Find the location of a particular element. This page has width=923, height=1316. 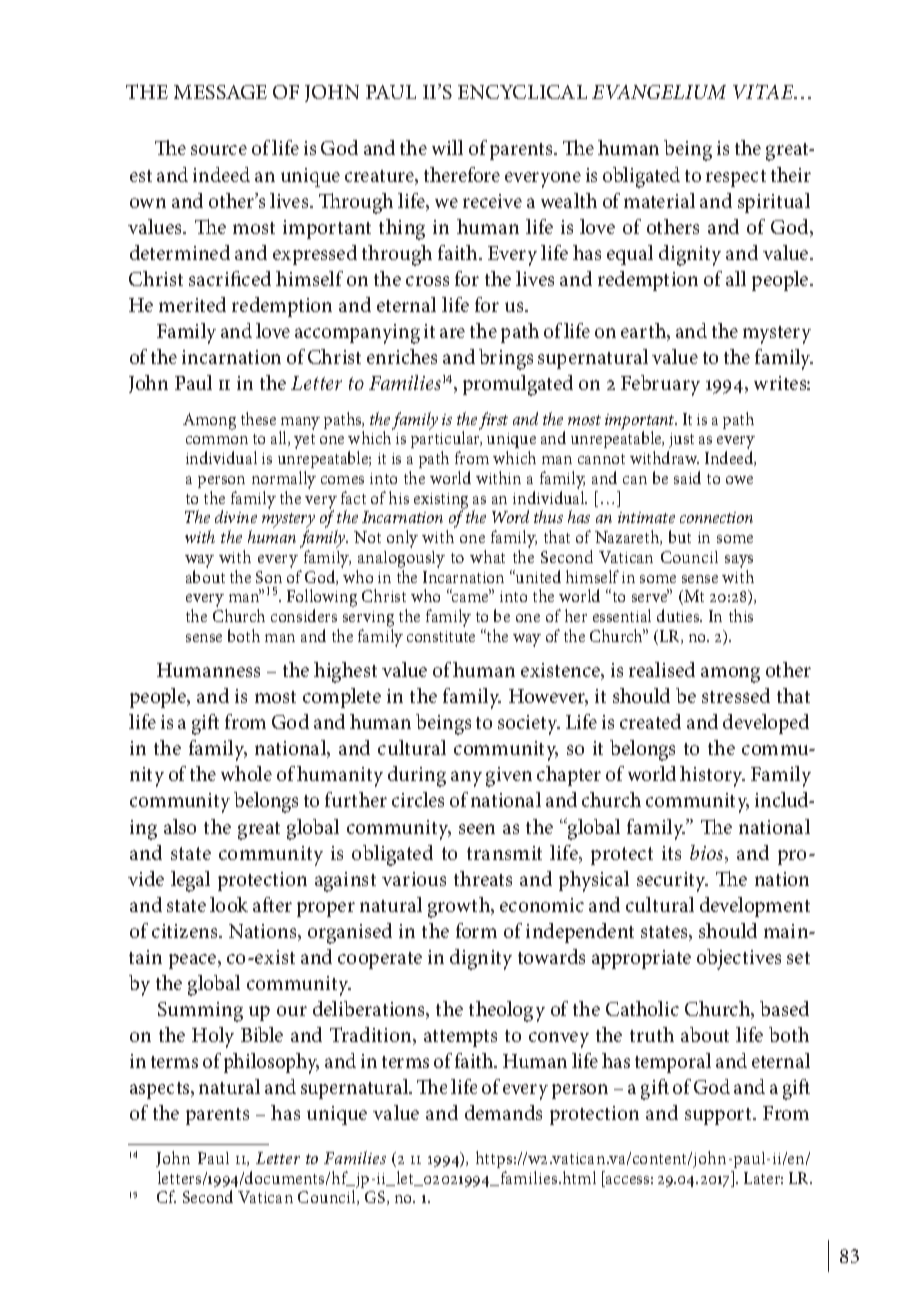

source is located at coordinates (219, 150).
